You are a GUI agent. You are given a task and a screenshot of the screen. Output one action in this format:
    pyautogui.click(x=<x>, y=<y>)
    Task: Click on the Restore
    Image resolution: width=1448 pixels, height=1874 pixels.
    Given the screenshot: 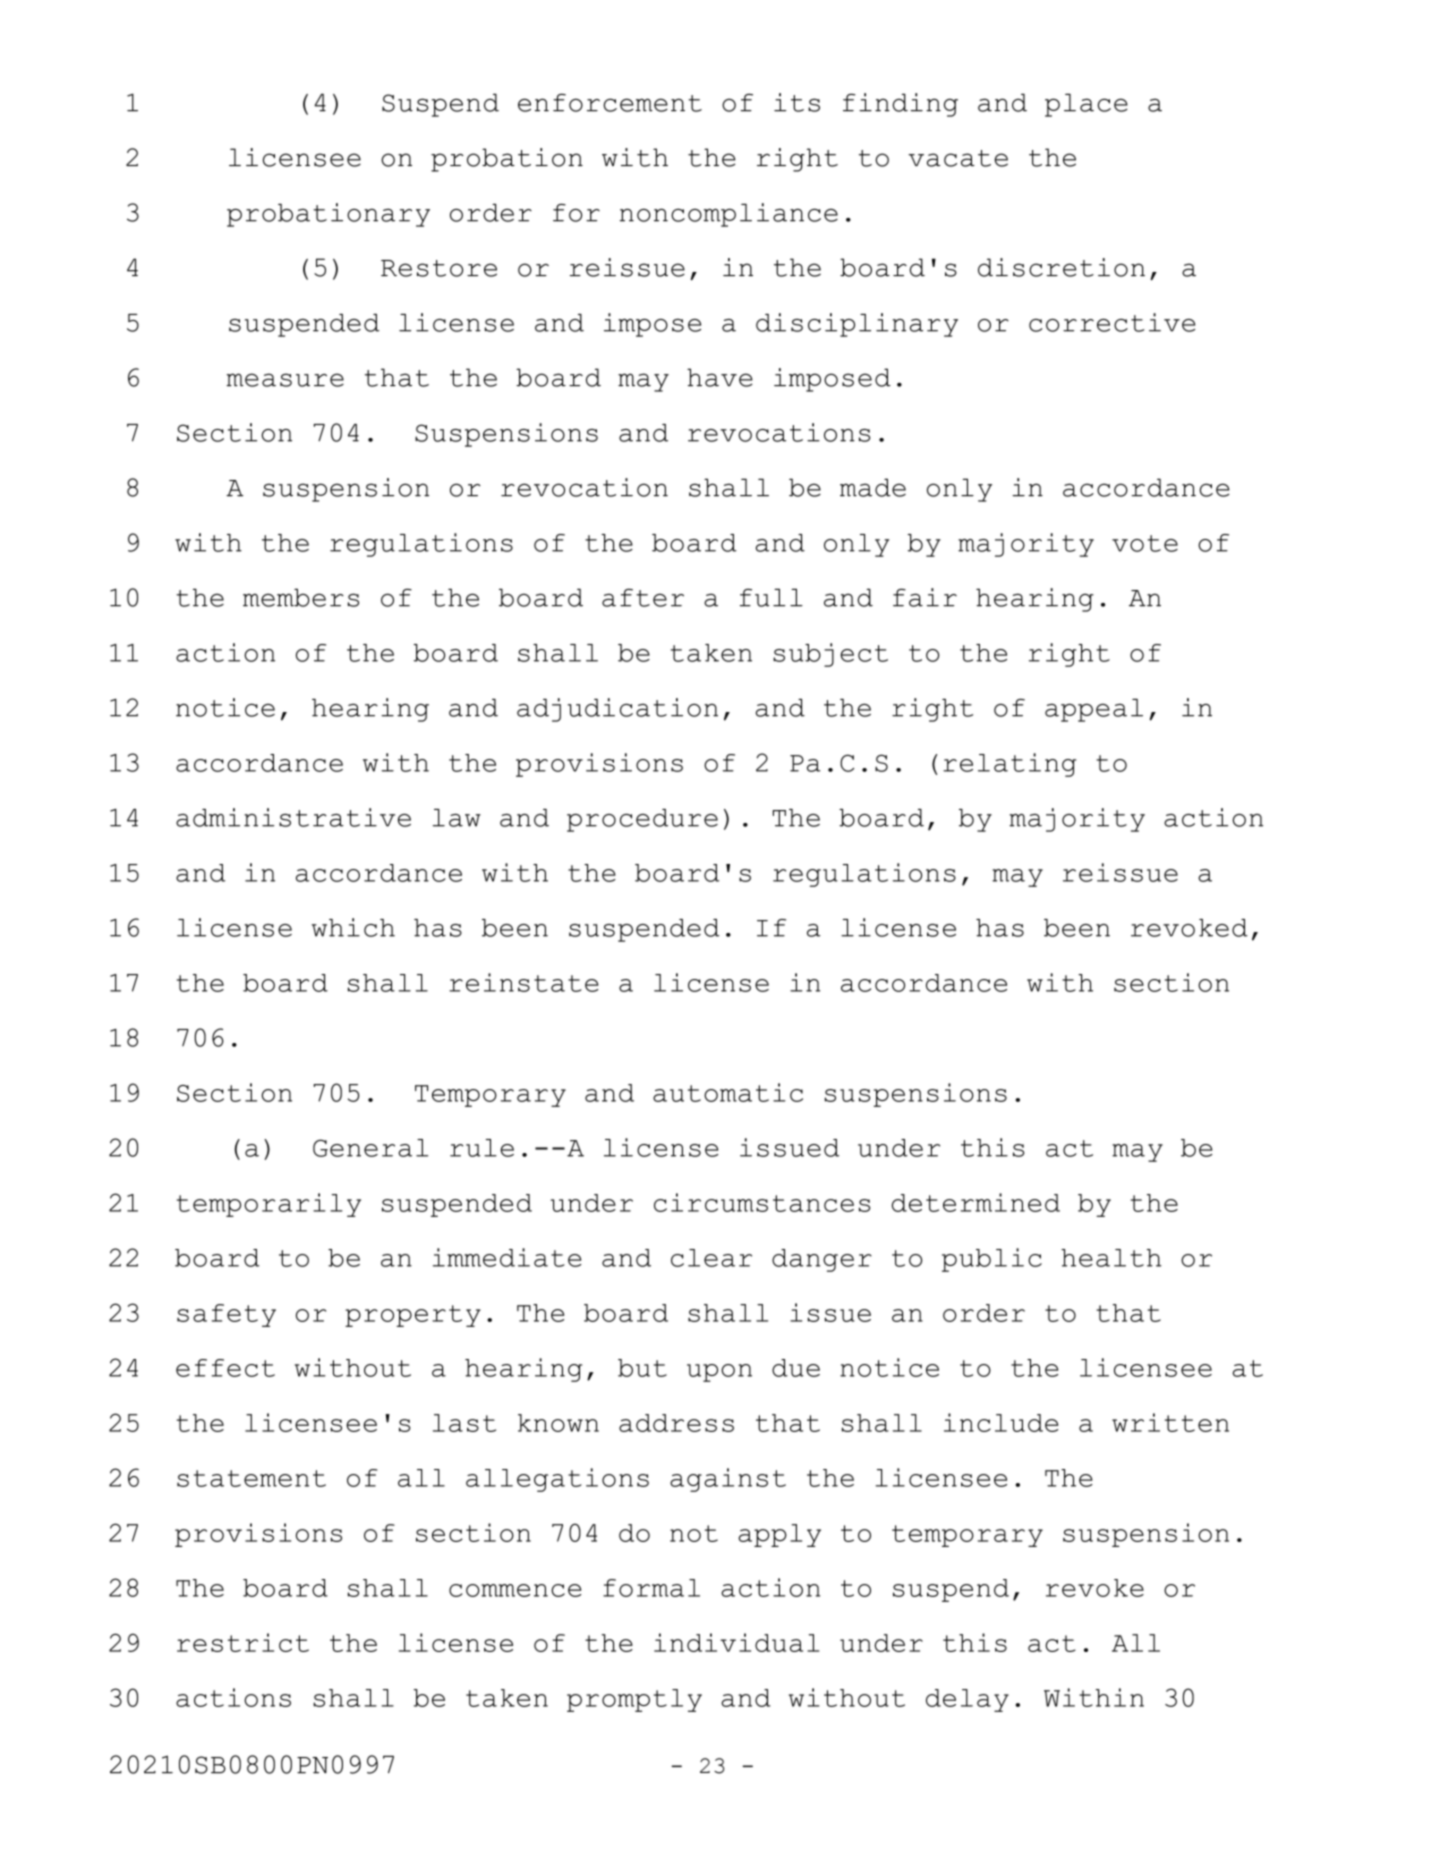 What is the action you would take?
    pyautogui.click(x=439, y=268)
